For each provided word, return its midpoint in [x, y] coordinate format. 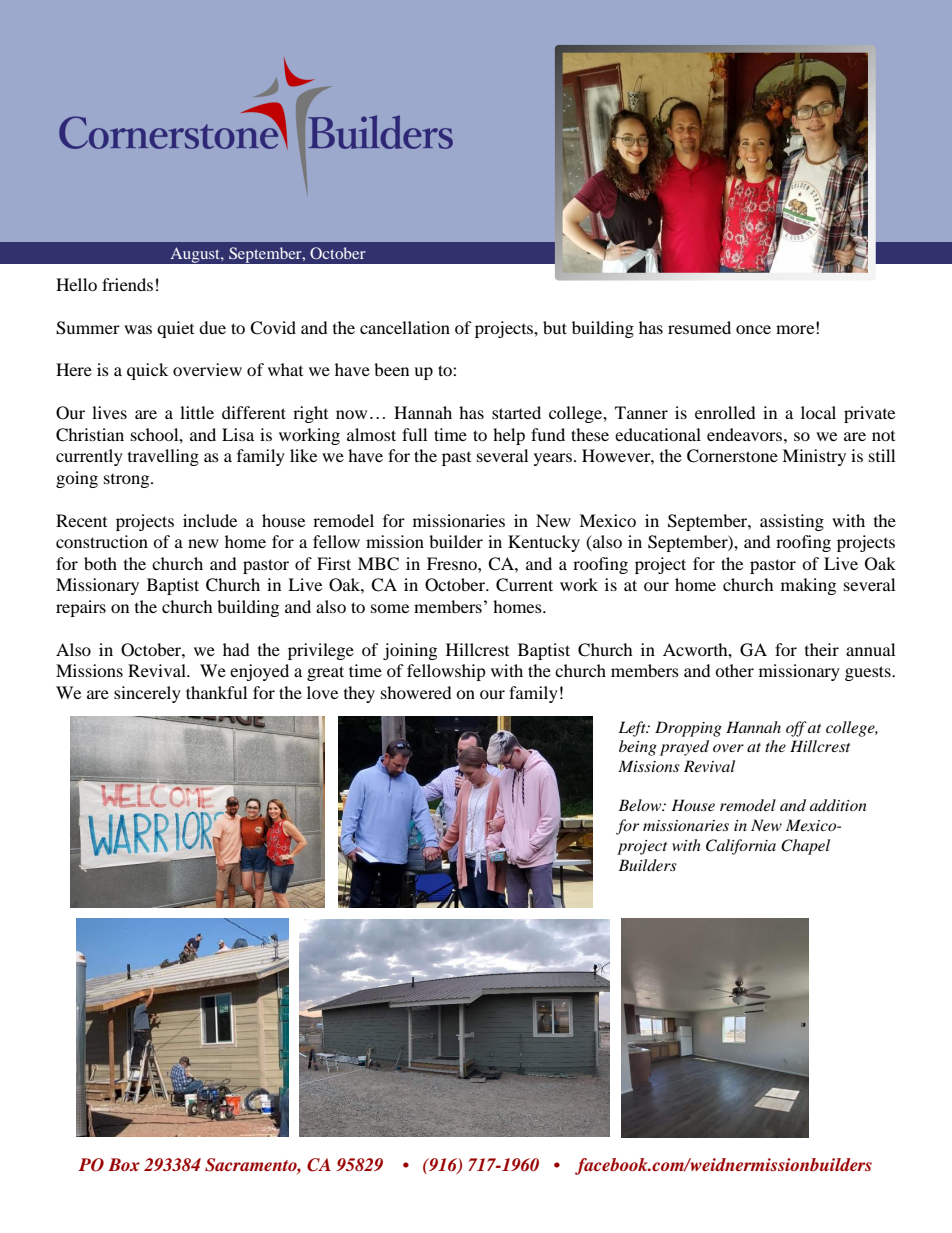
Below [641, 805]
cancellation [405, 327]
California [741, 847]
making [808, 586]
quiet [175, 329]
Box [124, 1164]
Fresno [453, 563]
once [753, 329]
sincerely [147, 694]
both [100, 563]
